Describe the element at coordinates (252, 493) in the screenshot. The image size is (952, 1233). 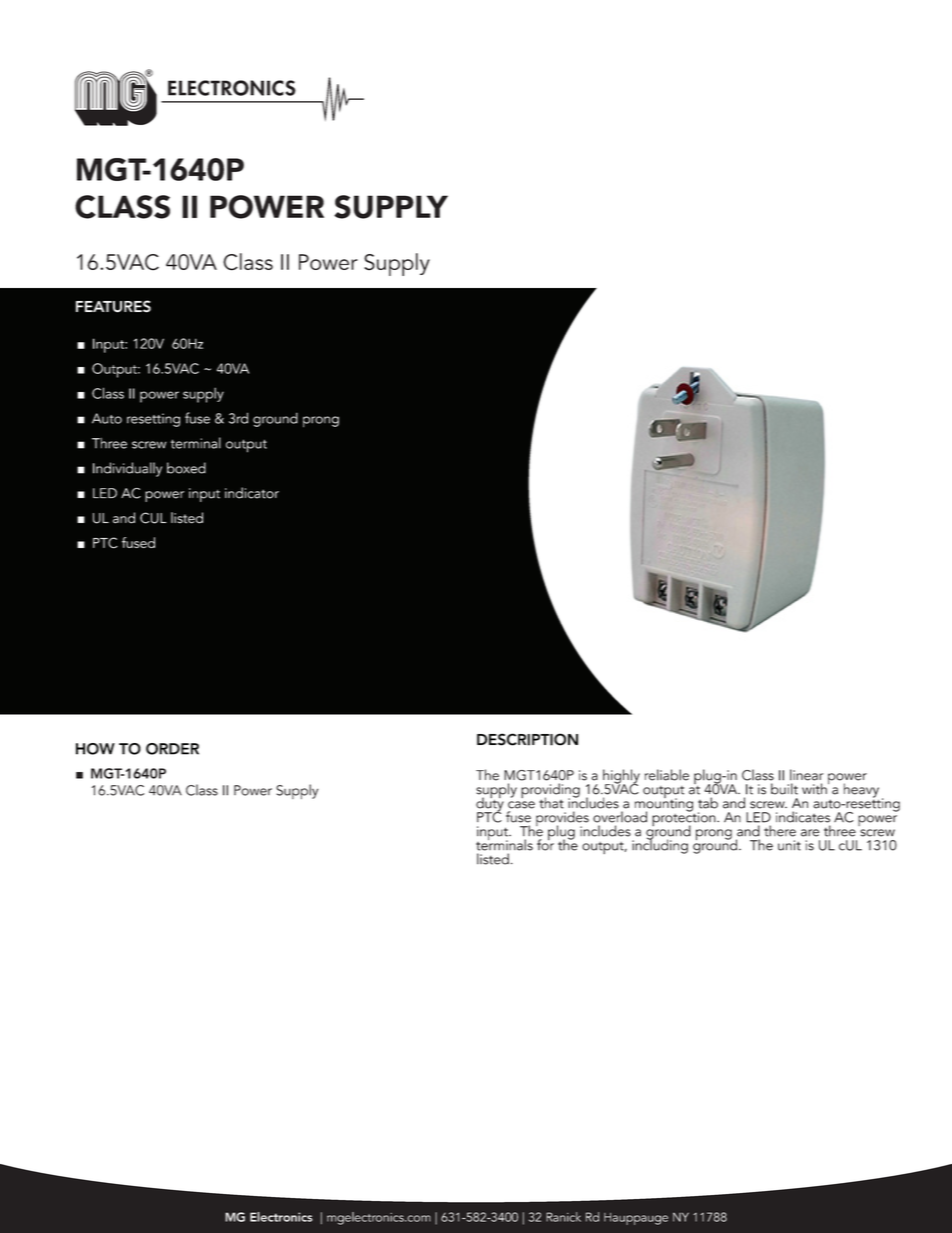
I see `indicator` at that location.
